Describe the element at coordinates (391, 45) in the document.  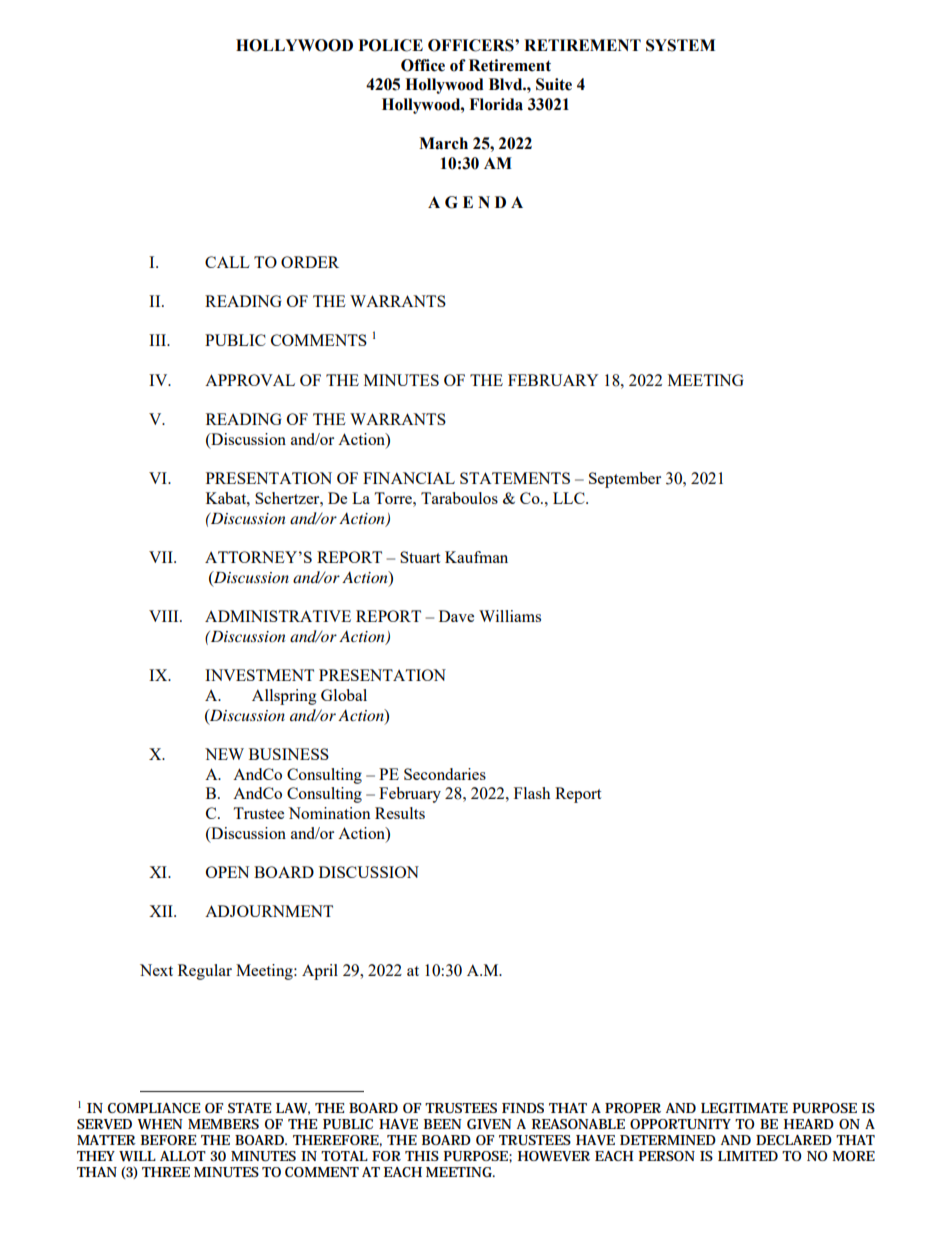
I see `POLICE` at that location.
